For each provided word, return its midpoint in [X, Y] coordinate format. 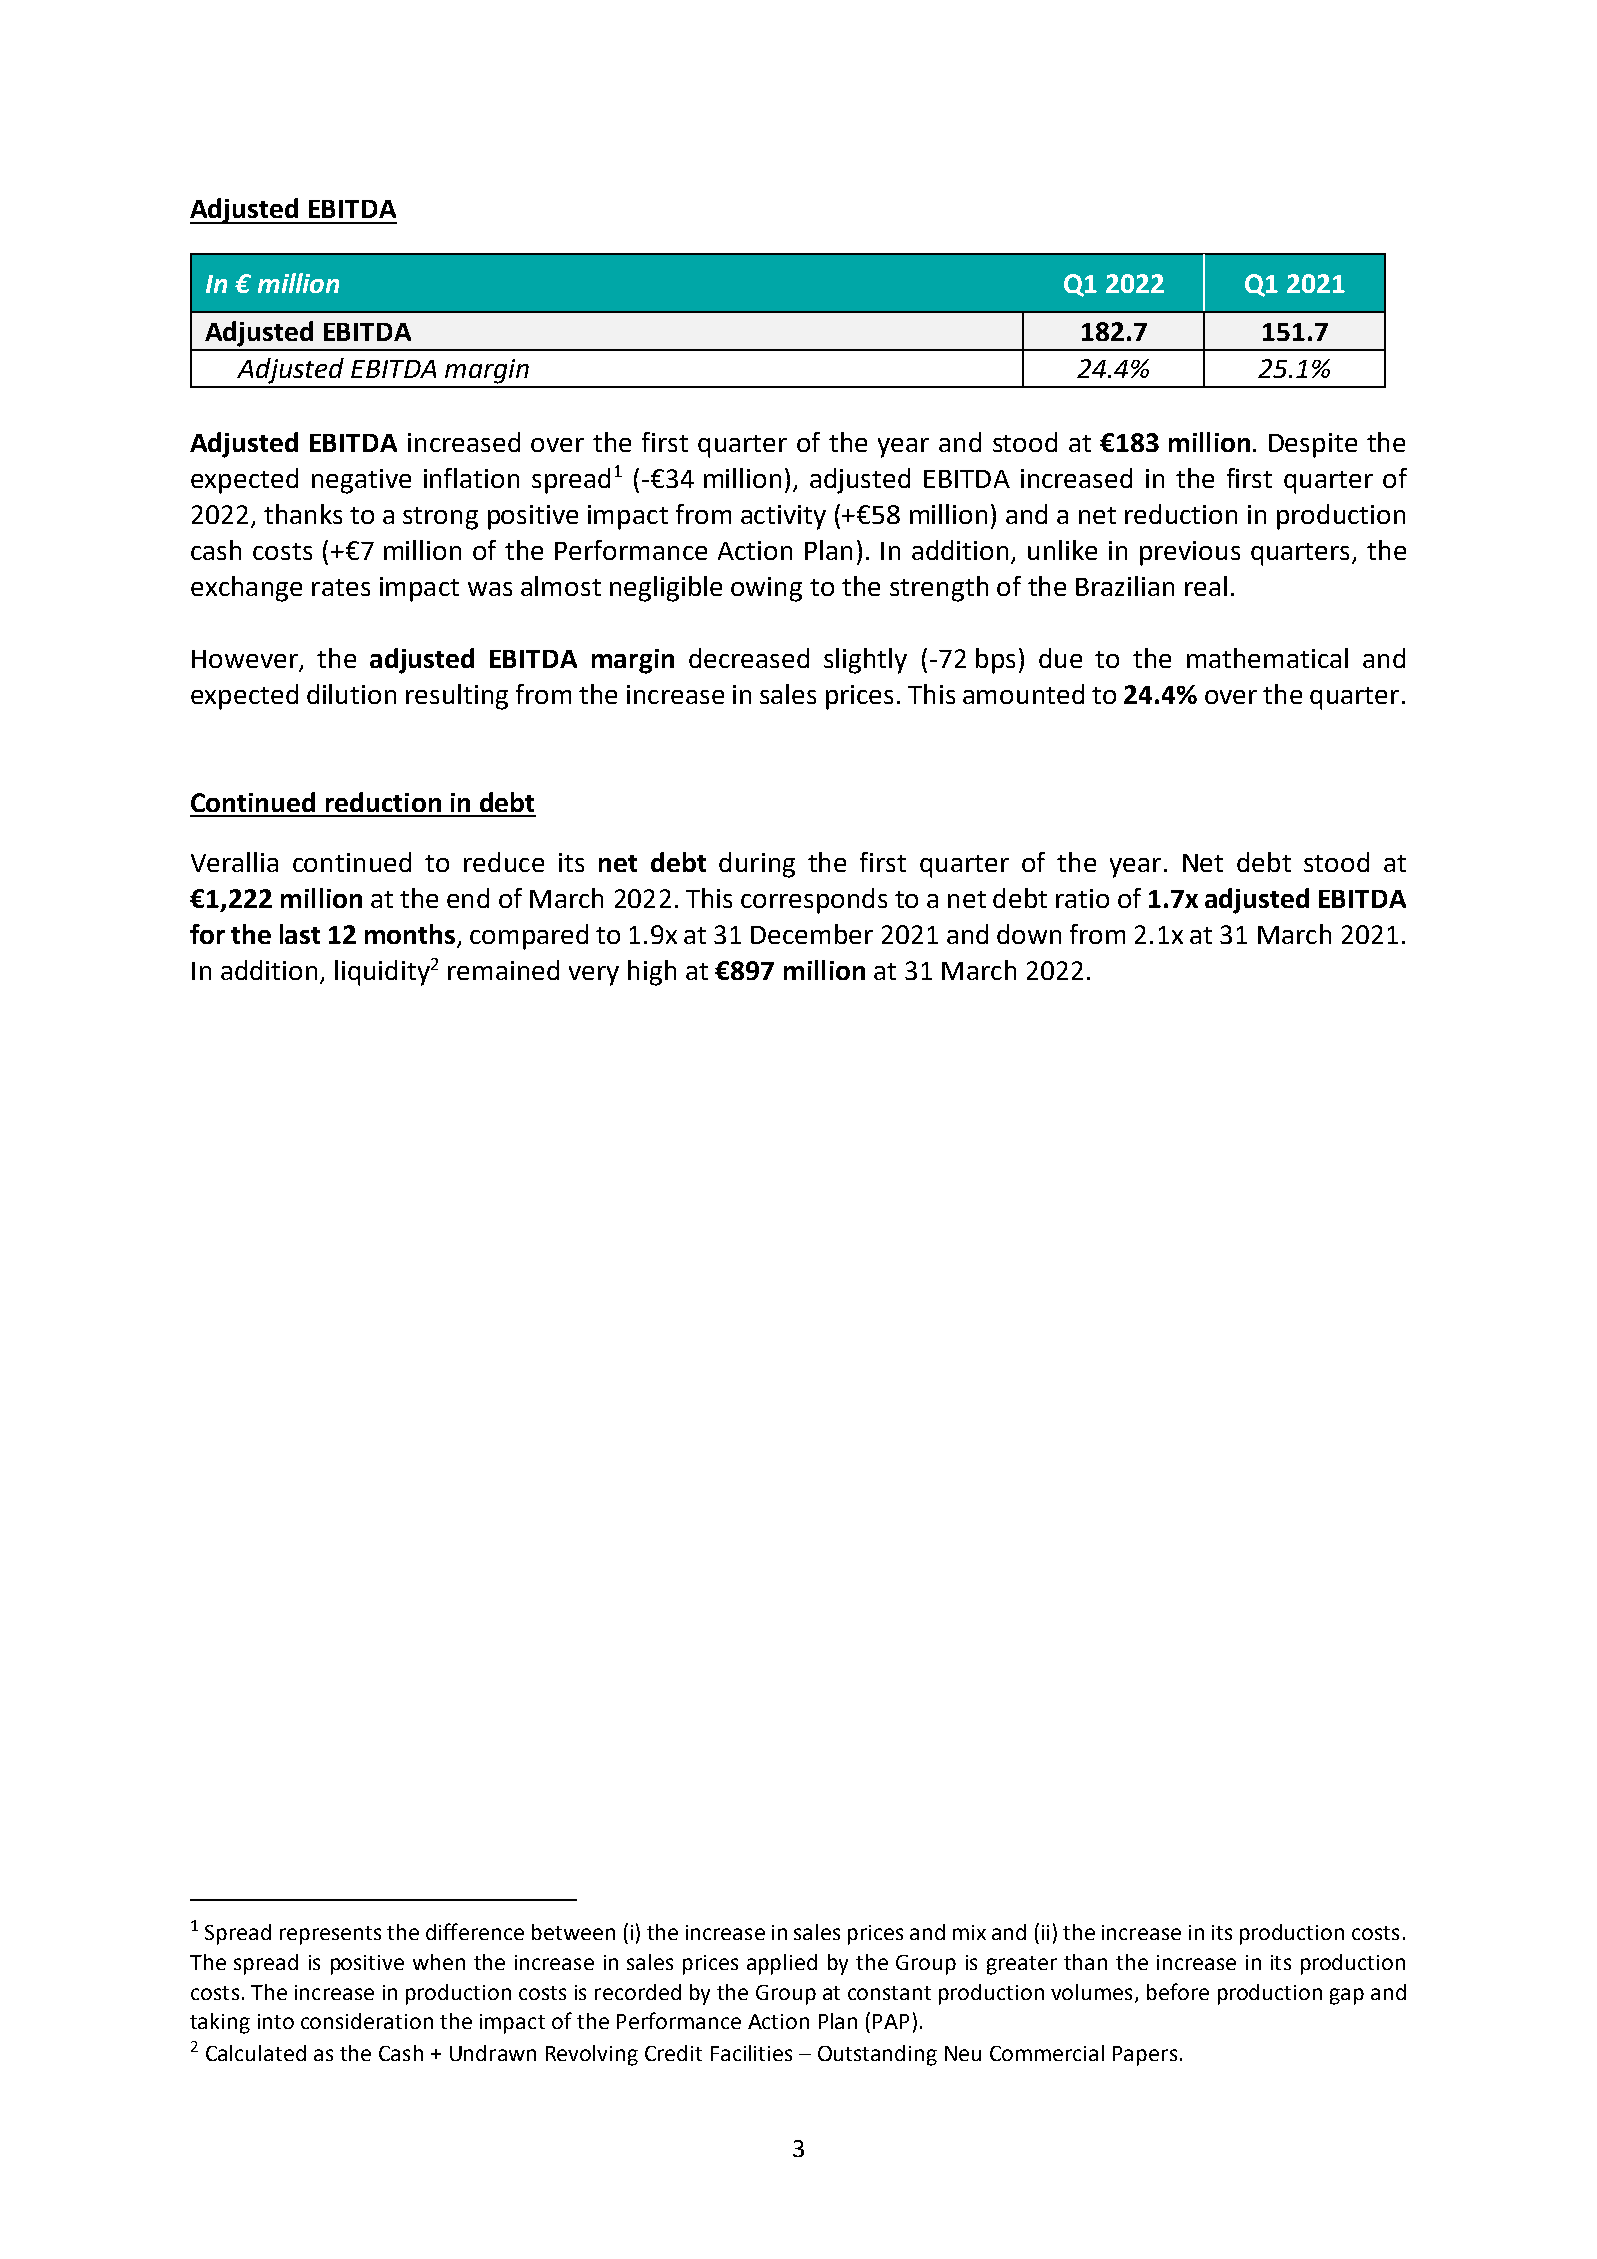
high [652, 973]
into [276, 2021]
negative [361, 481]
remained [503, 970]
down [1029, 934]
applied [782, 1964]
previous [1190, 553]
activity [783, 517]
